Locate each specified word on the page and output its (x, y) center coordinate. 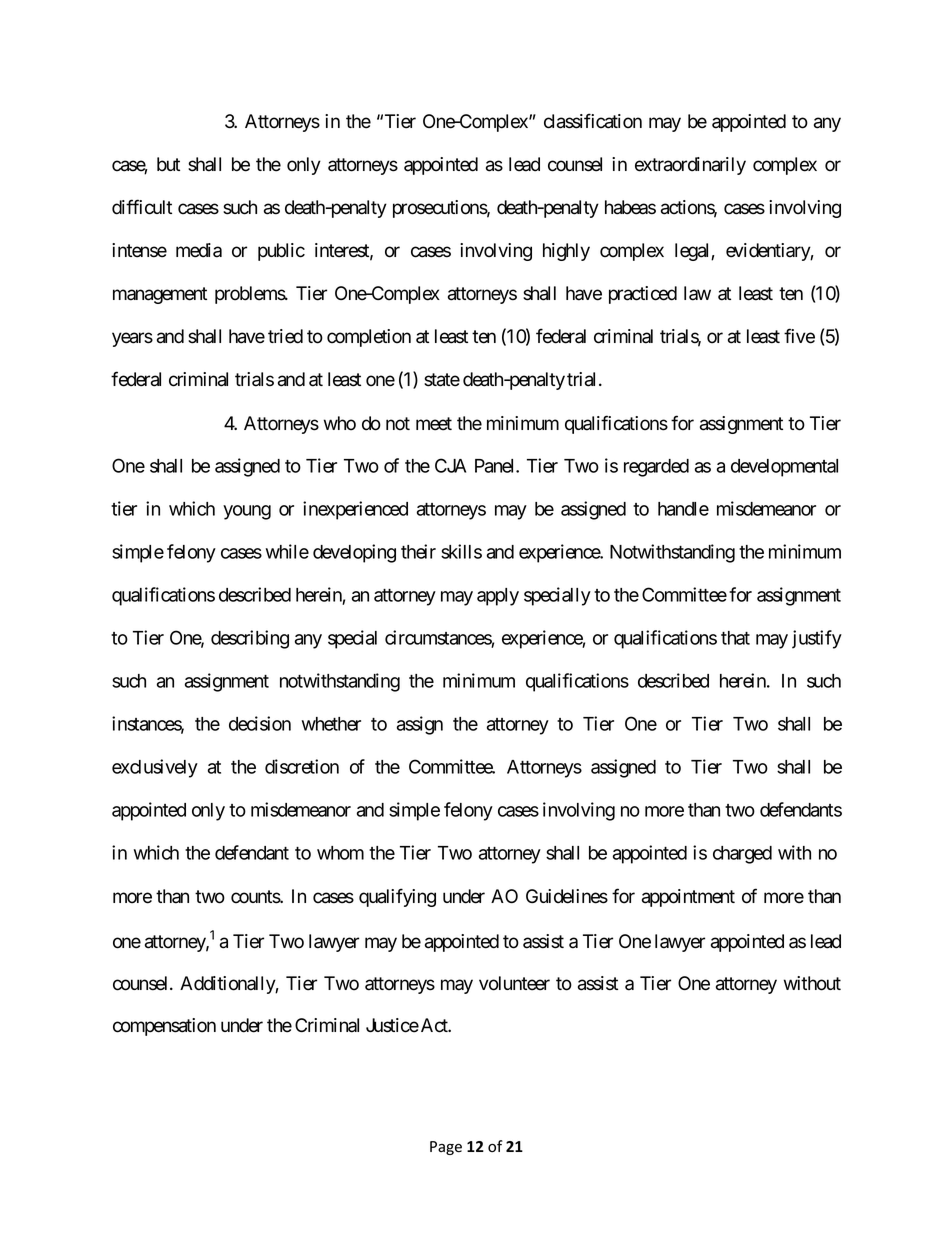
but (168, 164)
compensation (164, 1027)
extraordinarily (690, 166)
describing (250, 639)
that (735, 638)
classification (593, 121)
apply (498, 597)
